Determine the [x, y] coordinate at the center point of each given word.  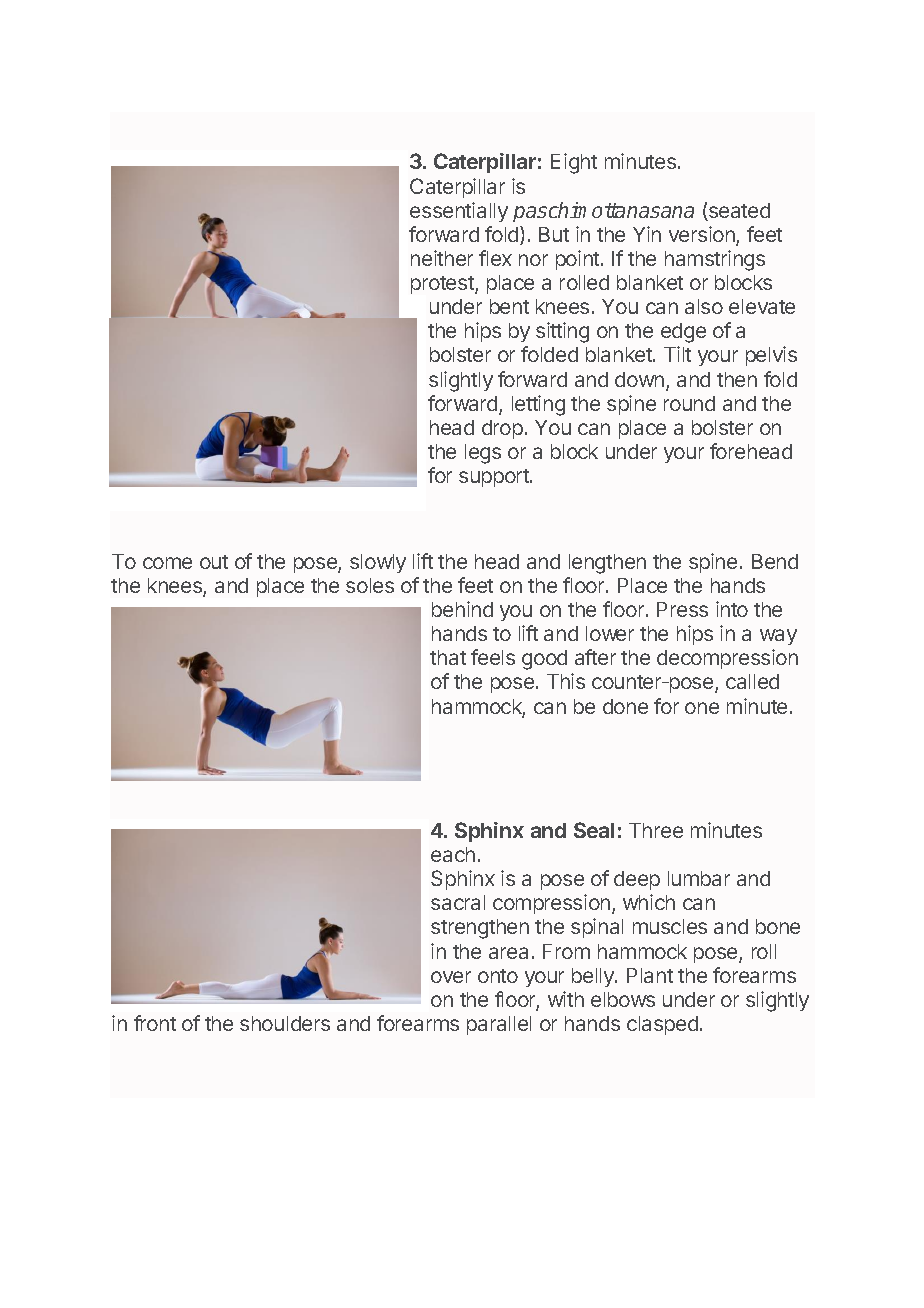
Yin [647, 234]
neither [442, 258]
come [167, 563]
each [453, 854]
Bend [775, 561]
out [214, 562]
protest [444, 285]
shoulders [285, 1023]
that [448, 657]
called [752, 681]
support [495, 478]
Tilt [677, 354]
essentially [459, 212]
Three [656, 830]
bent [509, 306]
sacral [458, 902]
